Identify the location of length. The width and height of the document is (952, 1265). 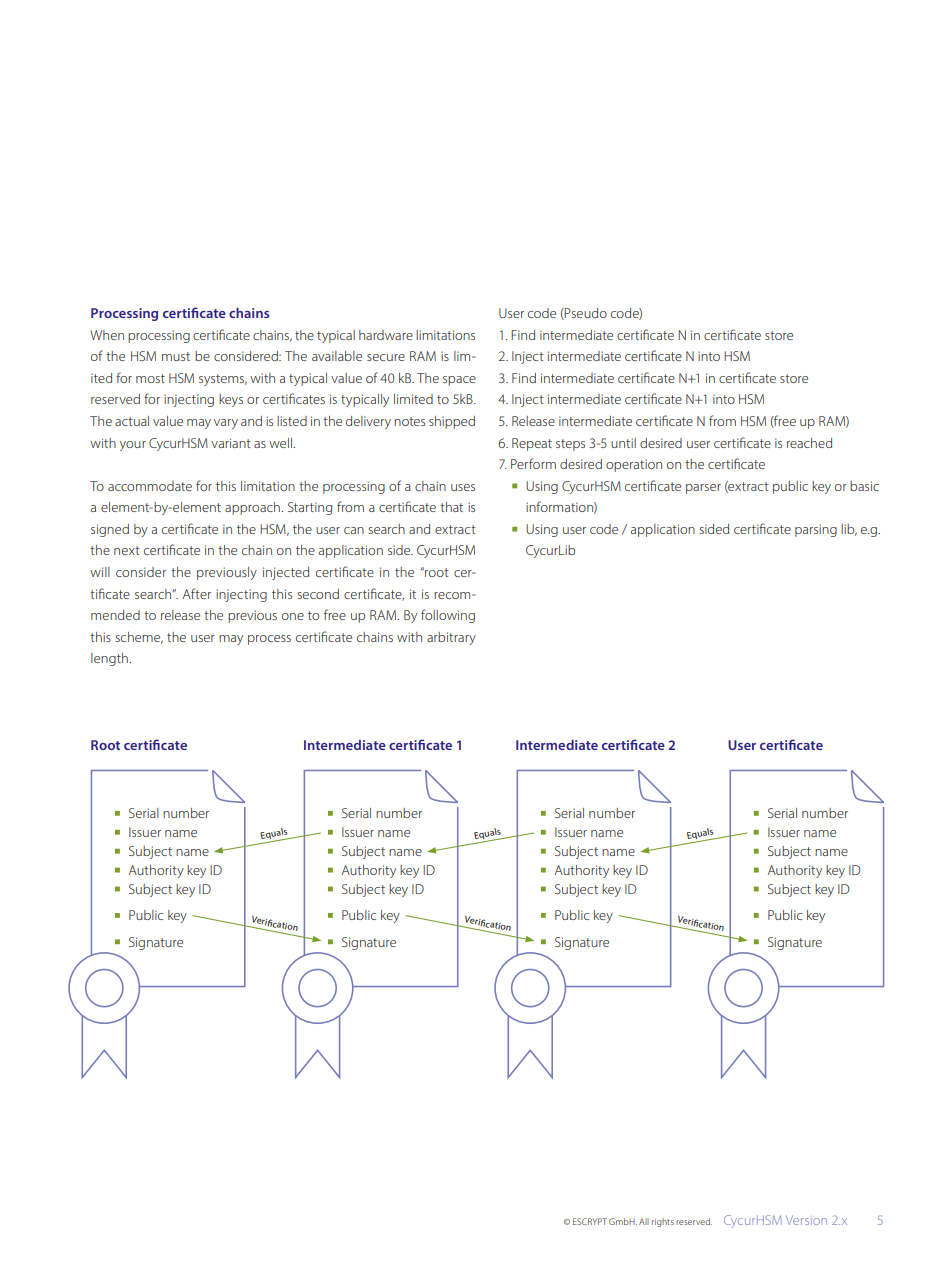
(110, 659).
